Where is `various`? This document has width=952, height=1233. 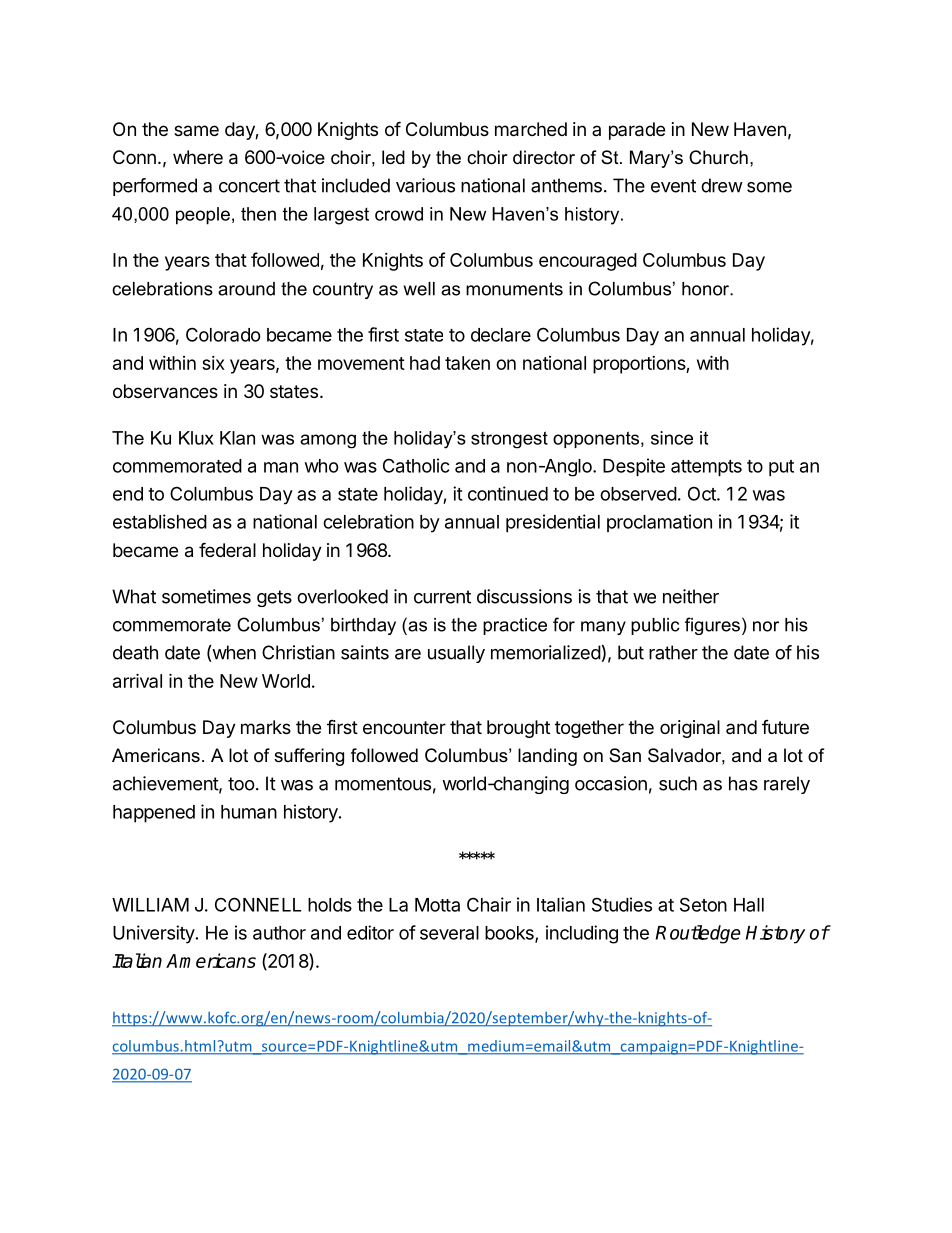
various is located at coordinates (425, 185).
